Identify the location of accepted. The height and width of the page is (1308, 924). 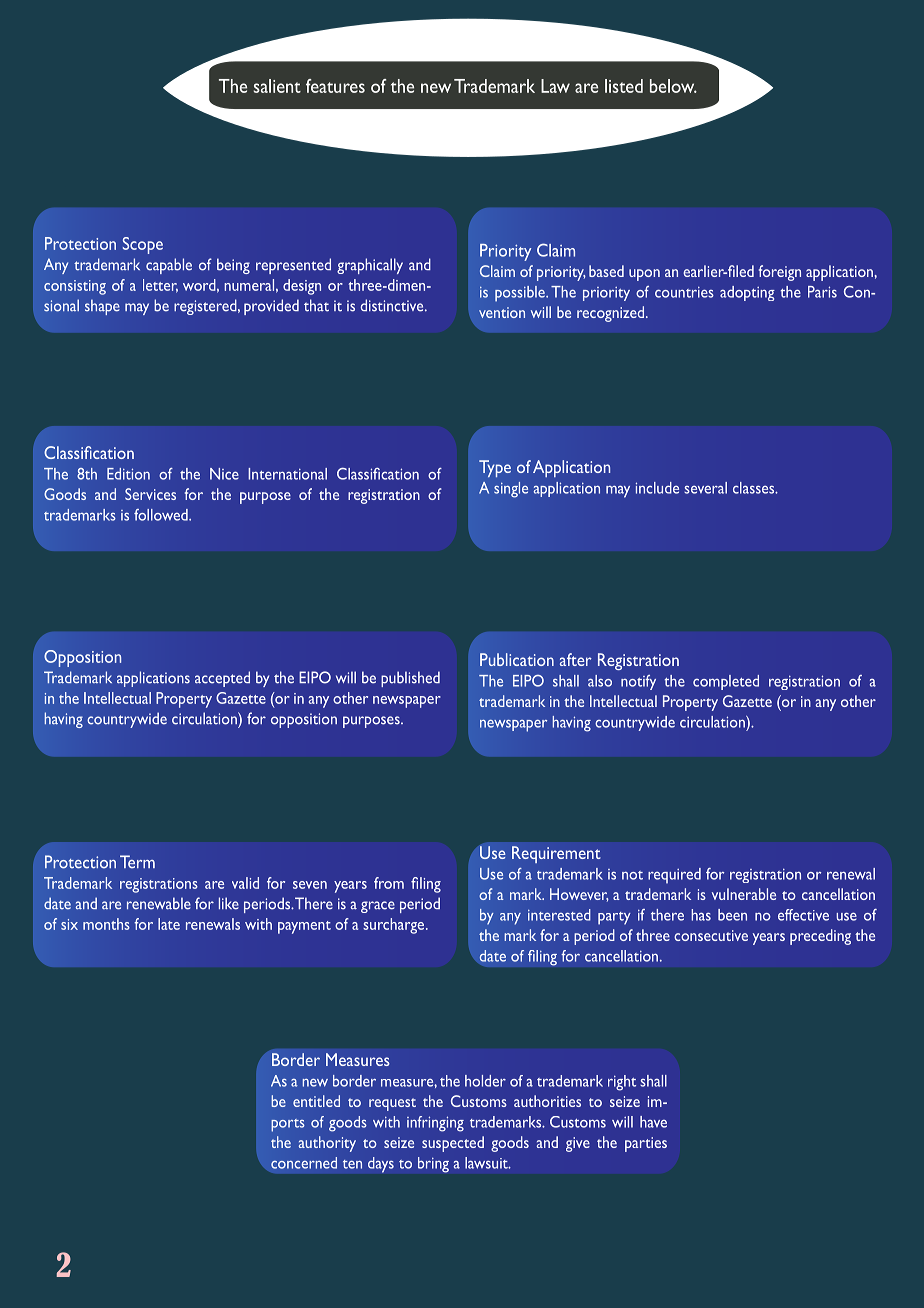
(222, 679).
